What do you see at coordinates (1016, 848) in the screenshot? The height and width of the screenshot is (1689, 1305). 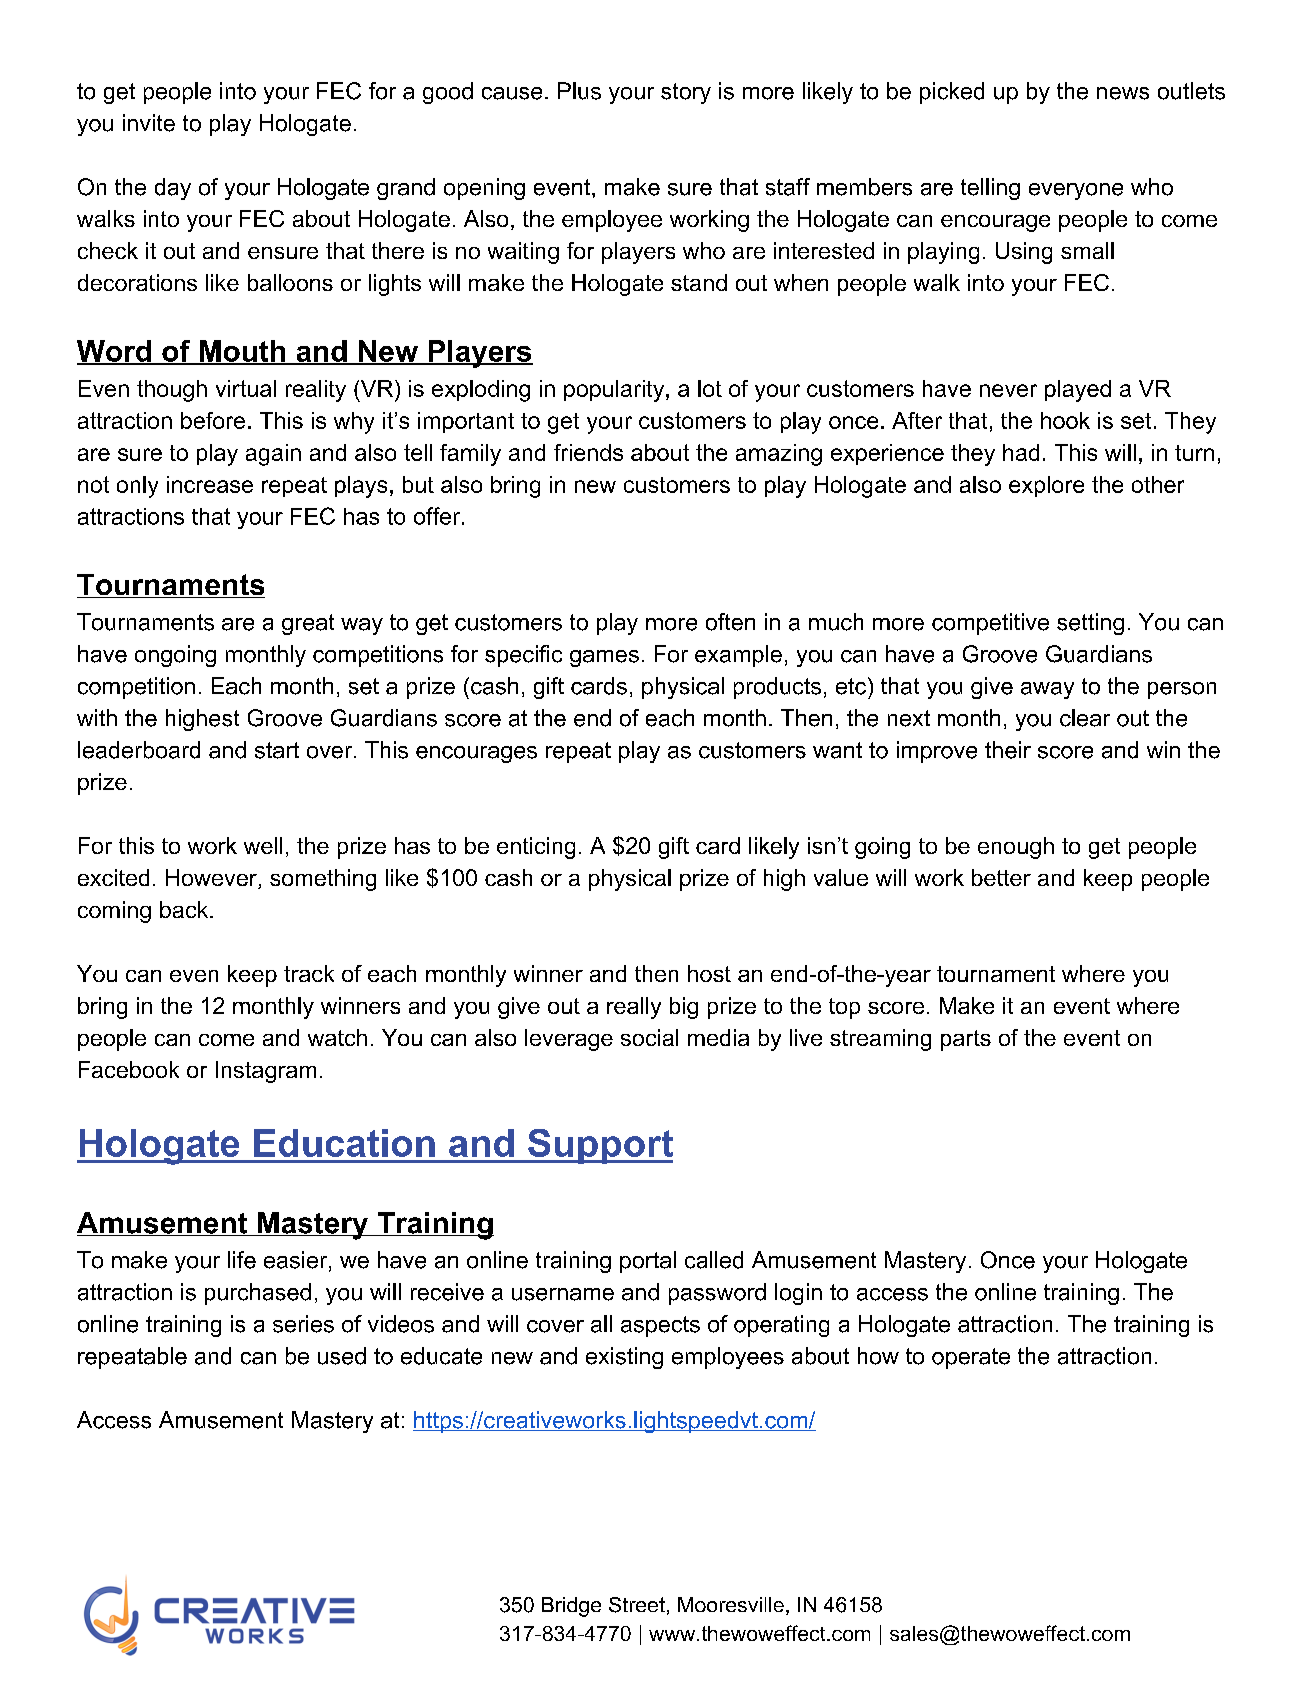 I see `enough` at bounding box center [1016, 848].
